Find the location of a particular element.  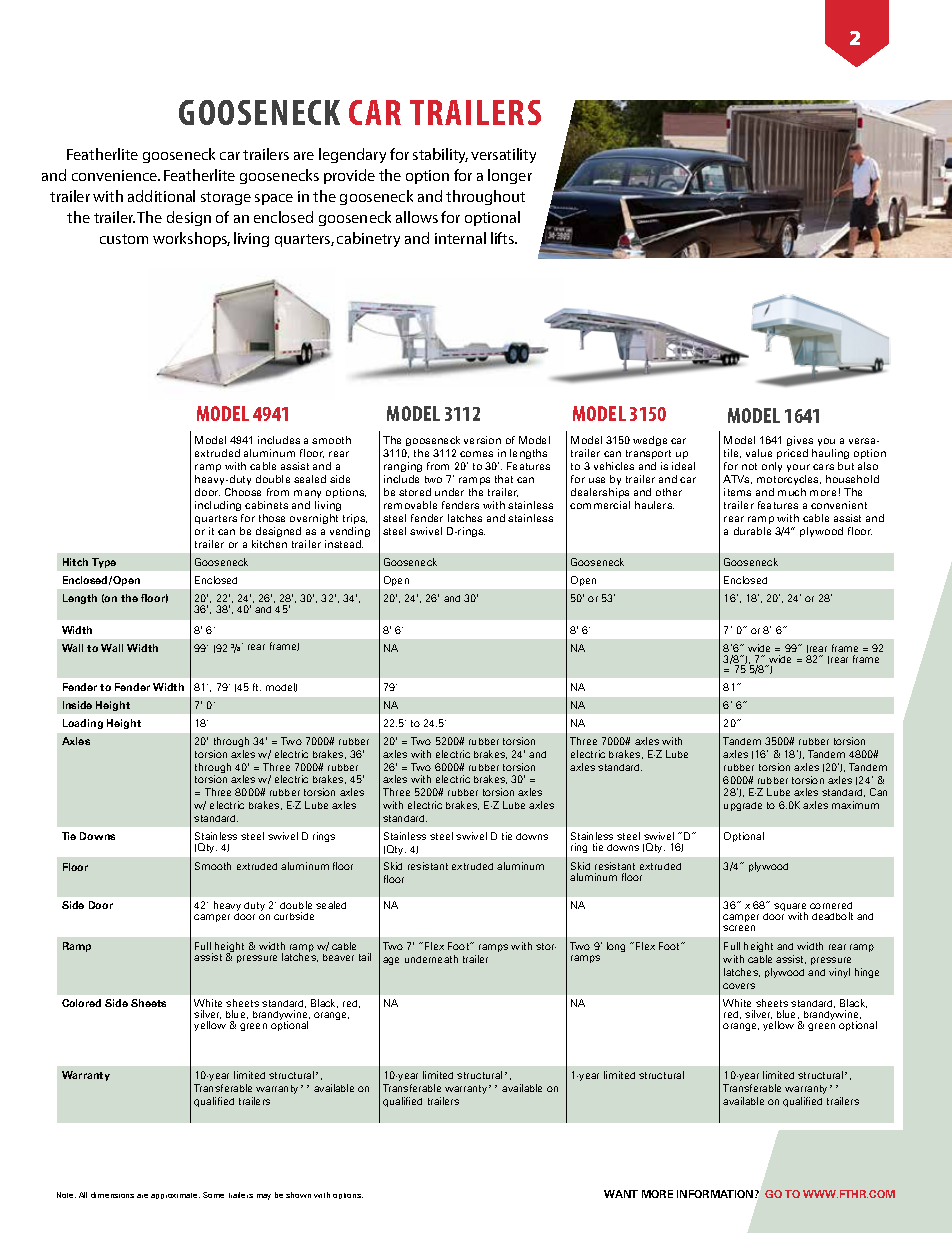

stability is located at coordinates (440, 155).
